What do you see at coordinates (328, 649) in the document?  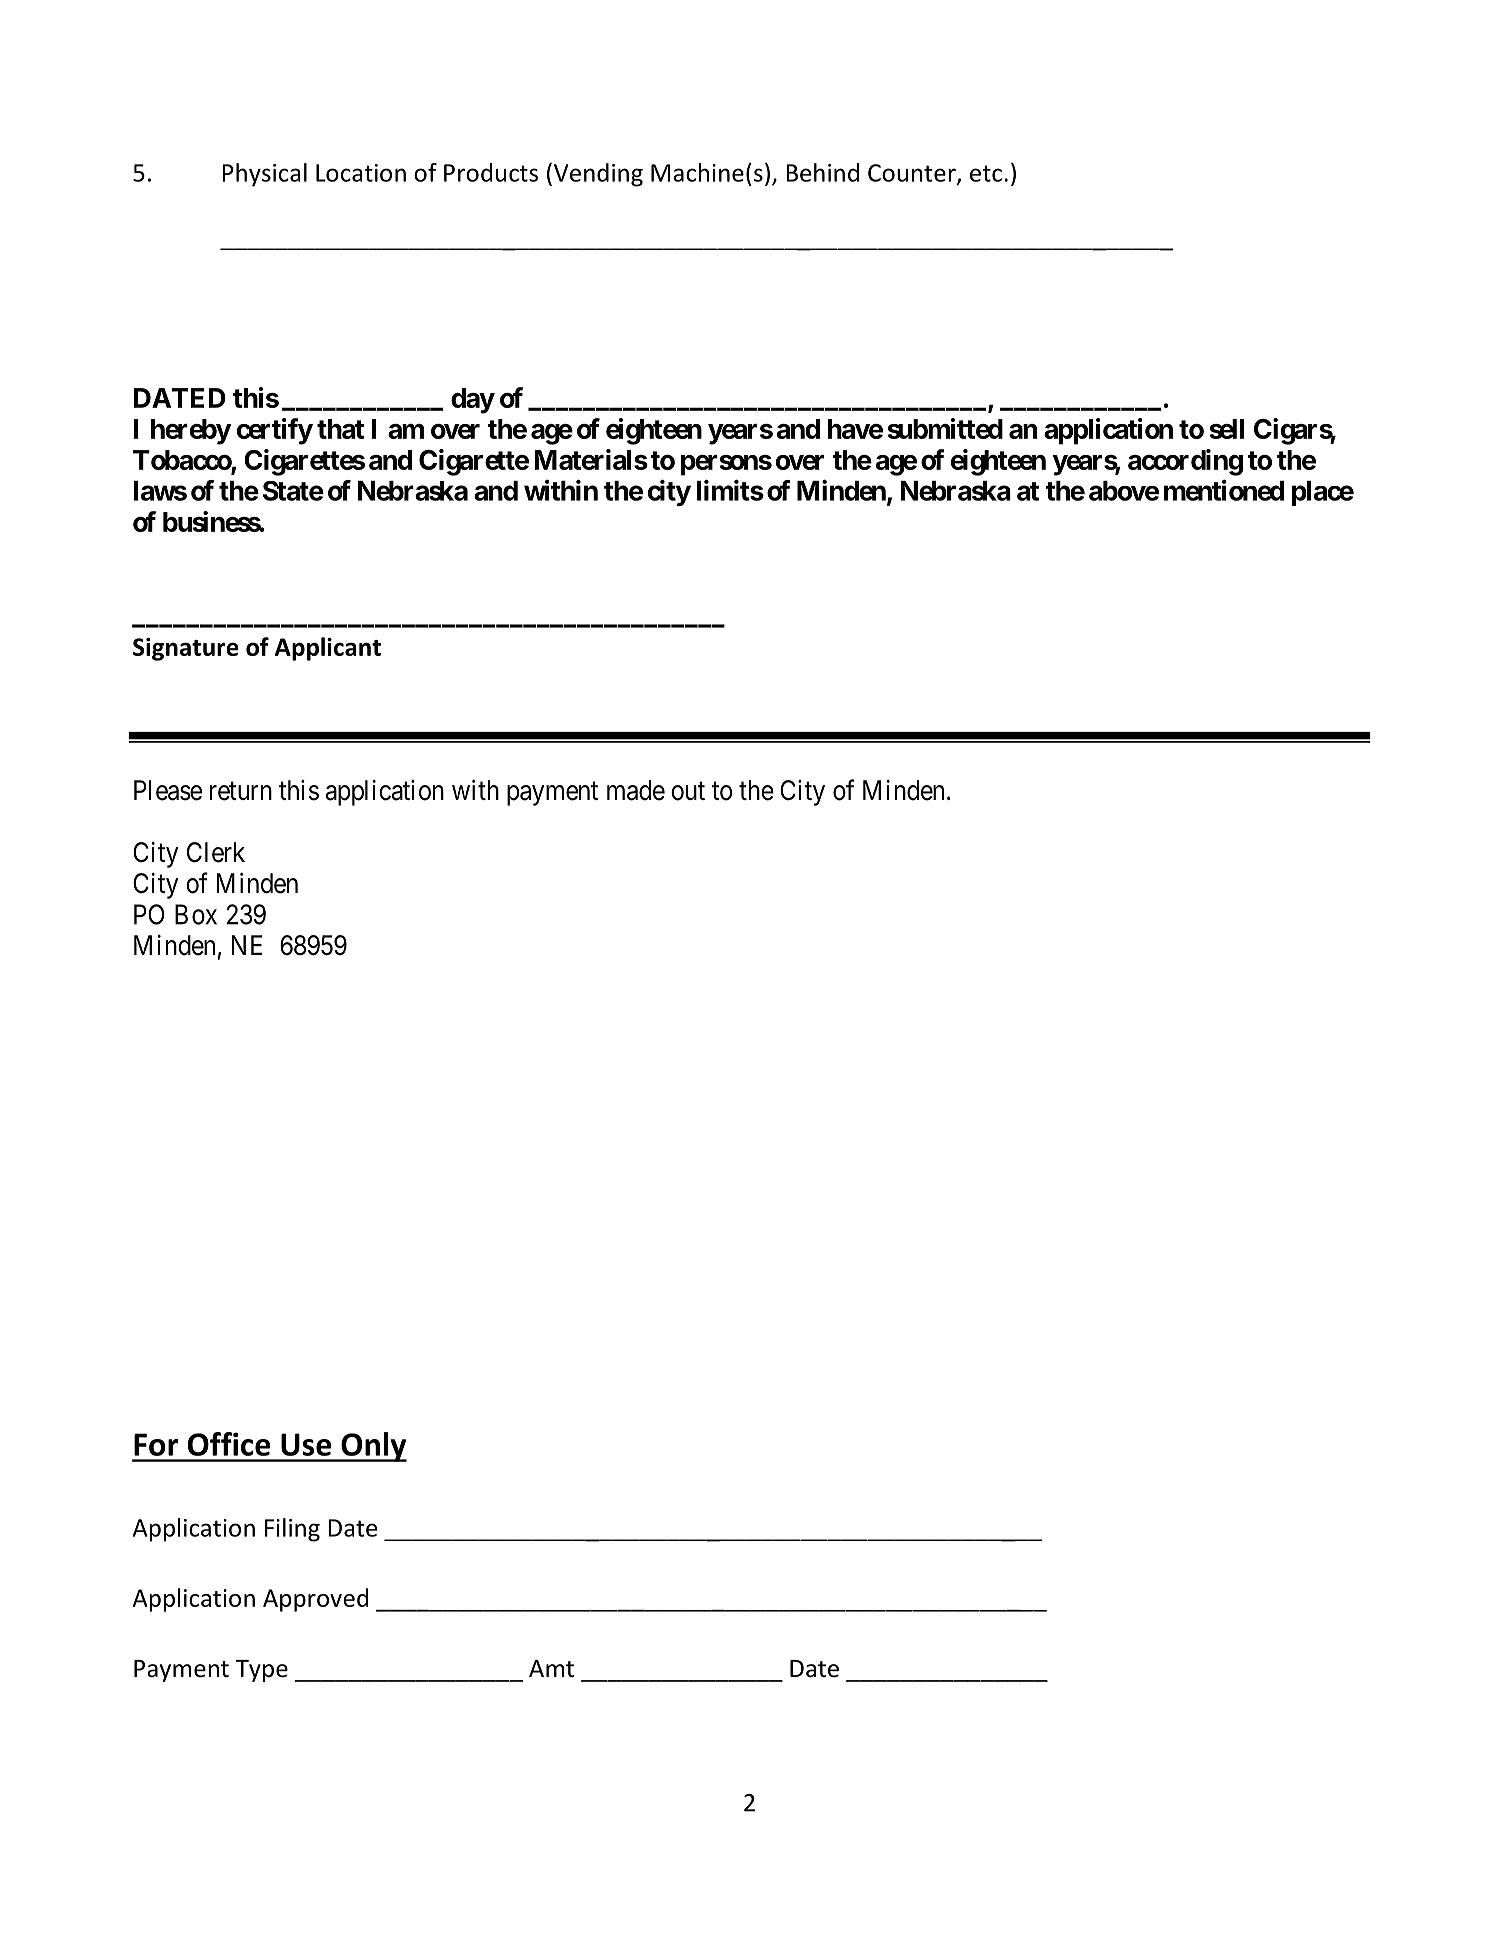 I see `Applicant` at bounding box center [328, 649].
